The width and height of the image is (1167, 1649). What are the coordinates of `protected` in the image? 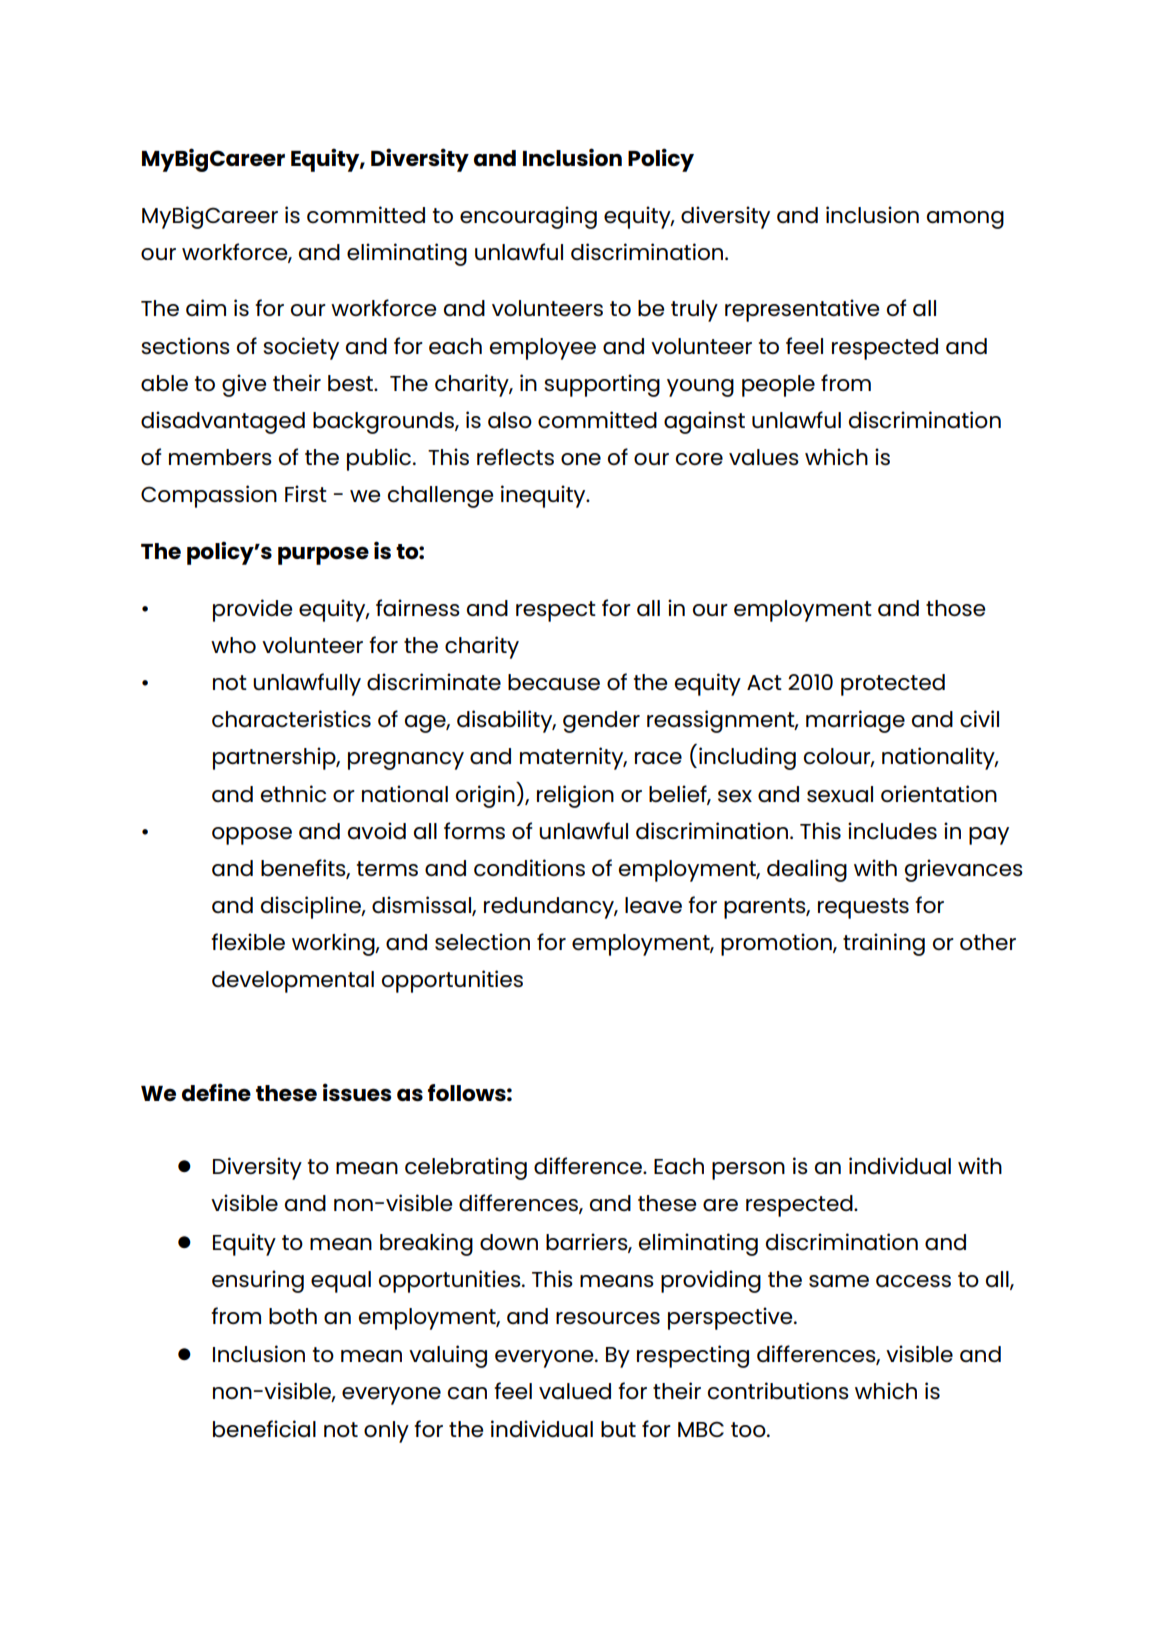 It's located at (893, 685).
